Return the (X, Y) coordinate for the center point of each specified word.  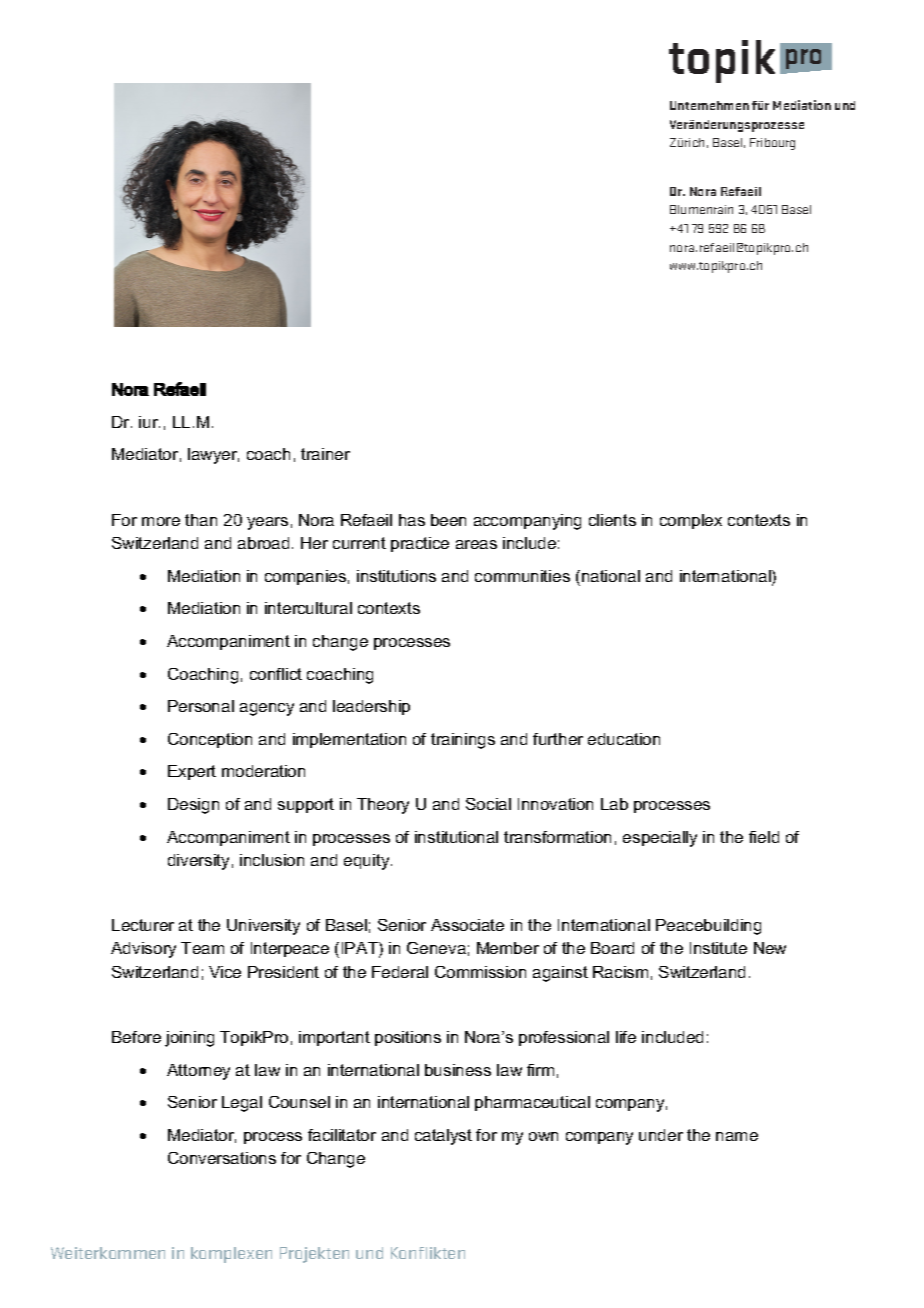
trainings (463, 741)
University (263, 927)
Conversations (222, 1158)
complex (691, 521)
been (448, 520)
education (624, 739)
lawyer (213, 456)
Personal (201, 706)
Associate (467, 925)
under (661, 1135)
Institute (718, 948)
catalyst (443, 1137)
